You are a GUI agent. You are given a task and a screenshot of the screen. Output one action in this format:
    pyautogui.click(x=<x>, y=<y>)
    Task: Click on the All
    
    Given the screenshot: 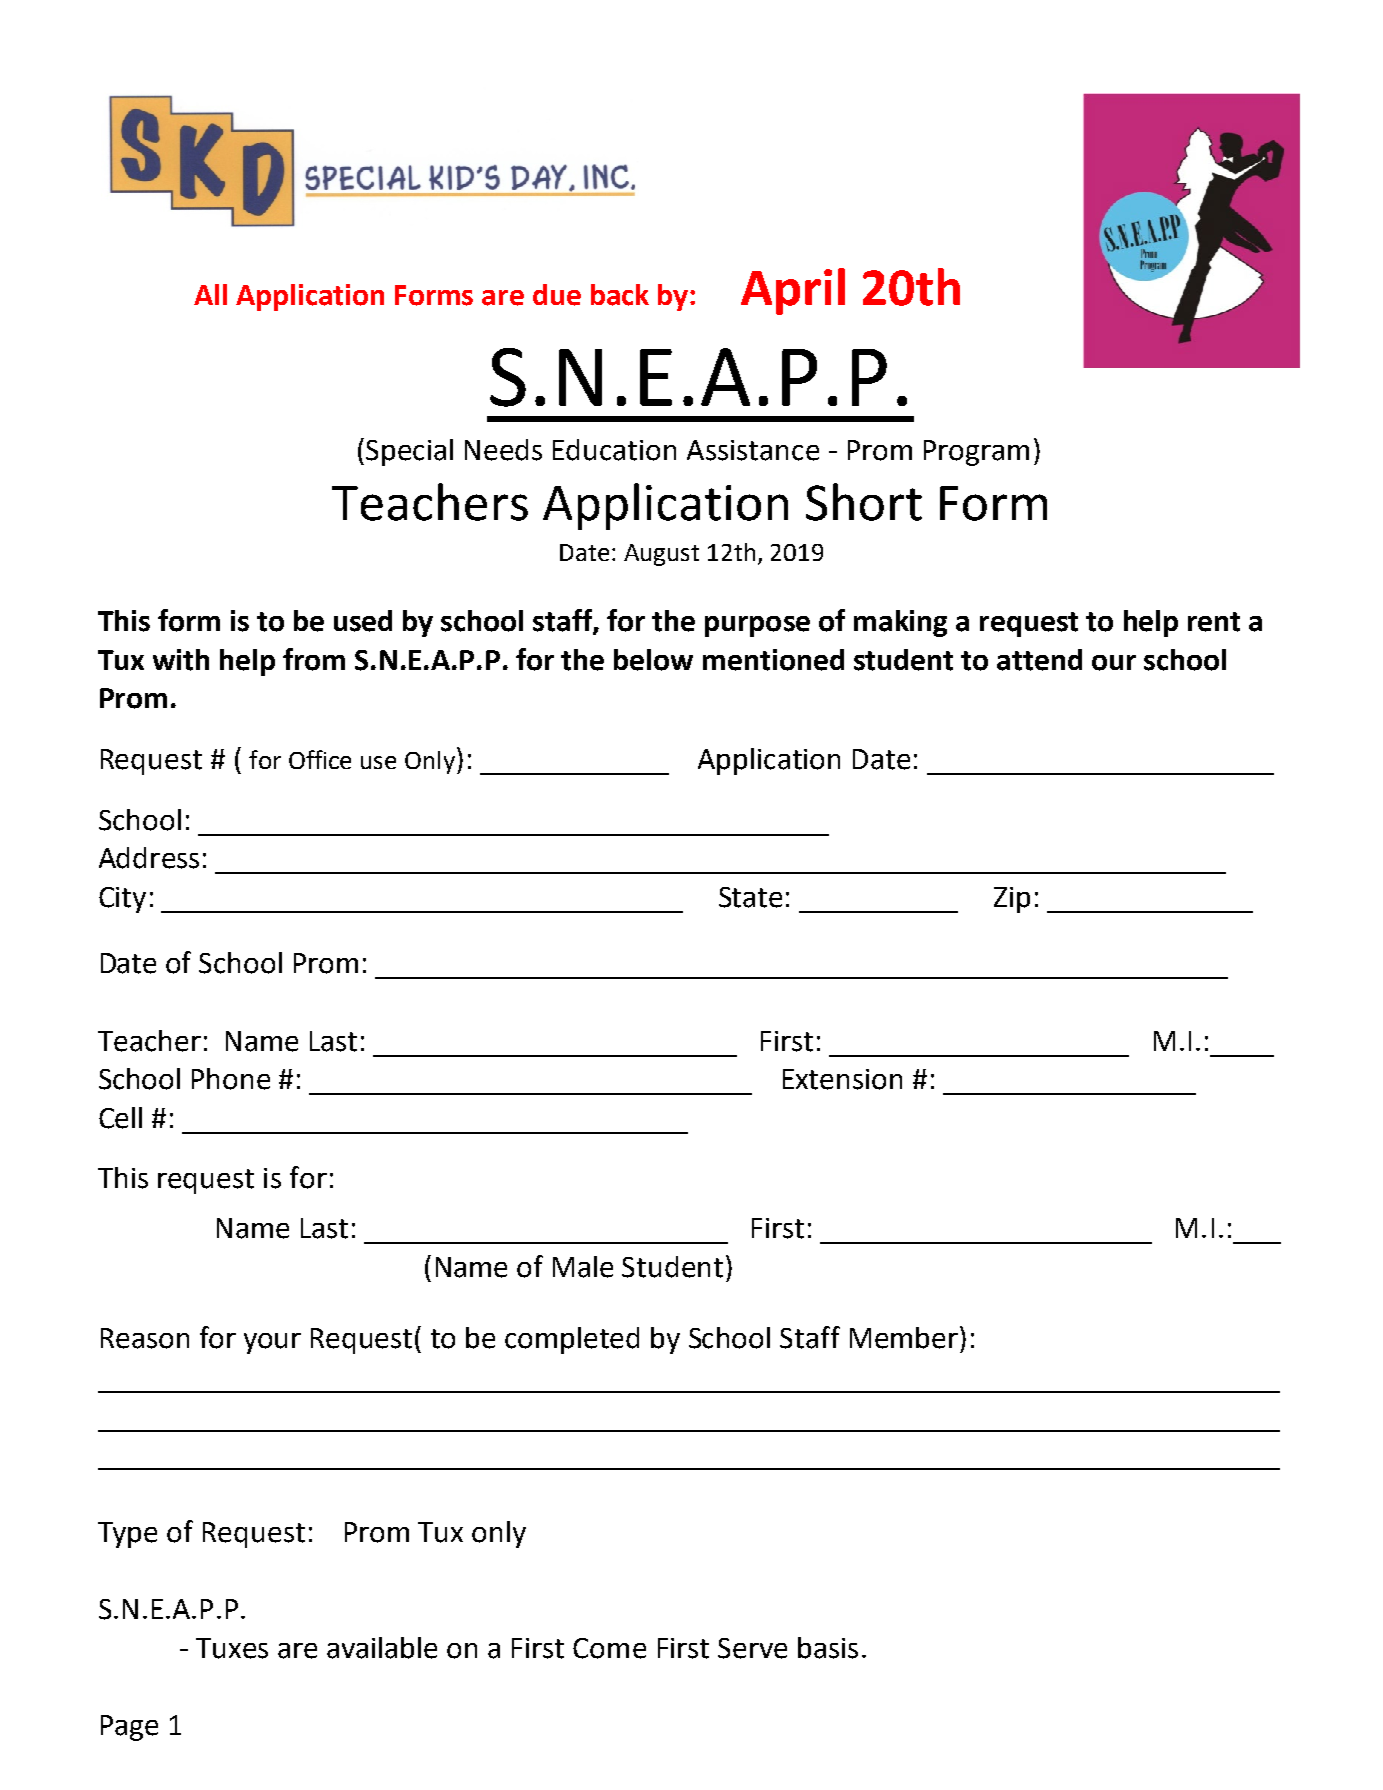 What is the action you would take?
    pyautogui.click(x=210, y=294)
